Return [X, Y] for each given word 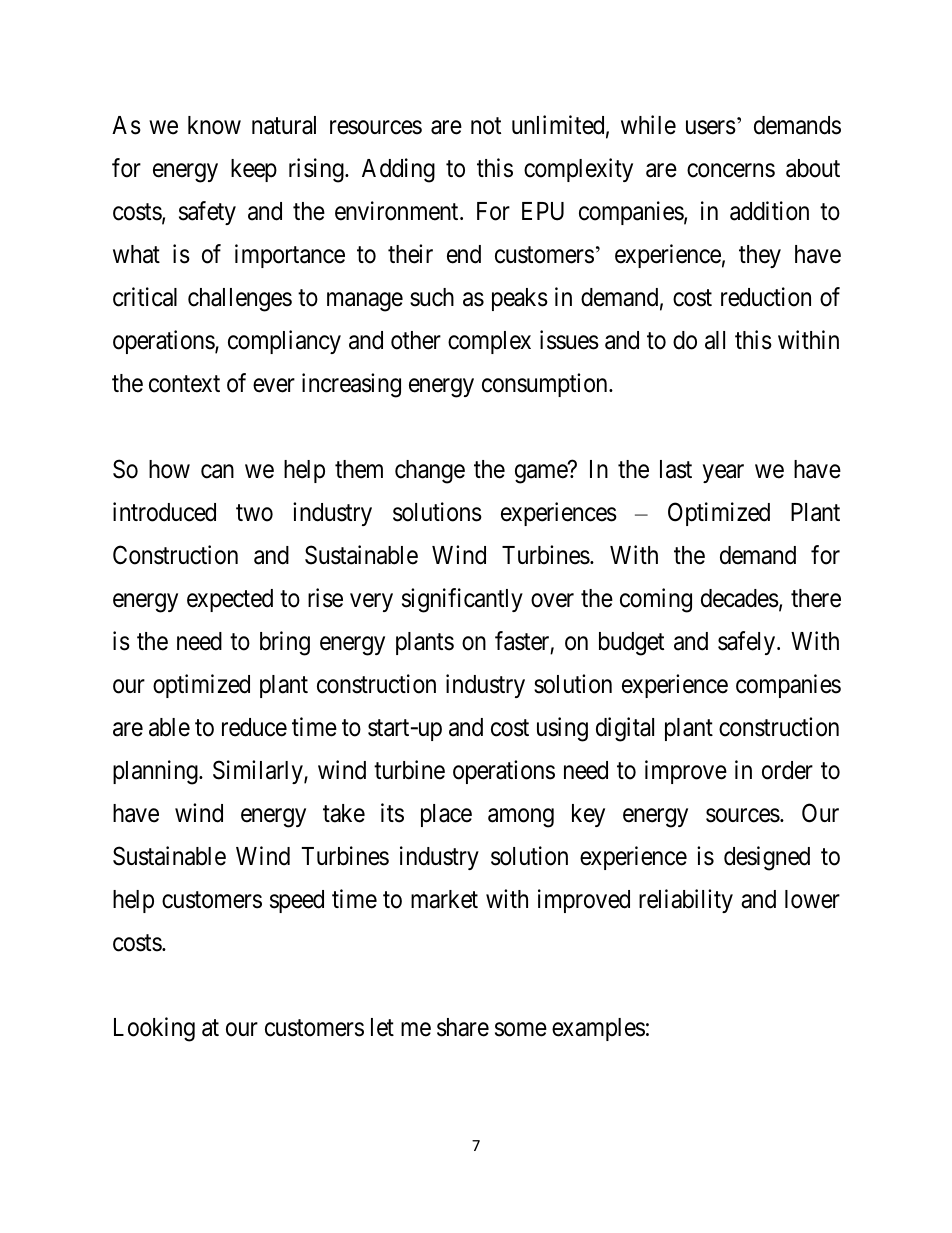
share [463, 1027]
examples [598, 1029]
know [214, 125]
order [787, 770]
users [711, 128]
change [430, 472]
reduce [254, 727]
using [562, 729]
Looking [154, 1030]
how [169, 469]
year [723, 473]
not [486, 126]
